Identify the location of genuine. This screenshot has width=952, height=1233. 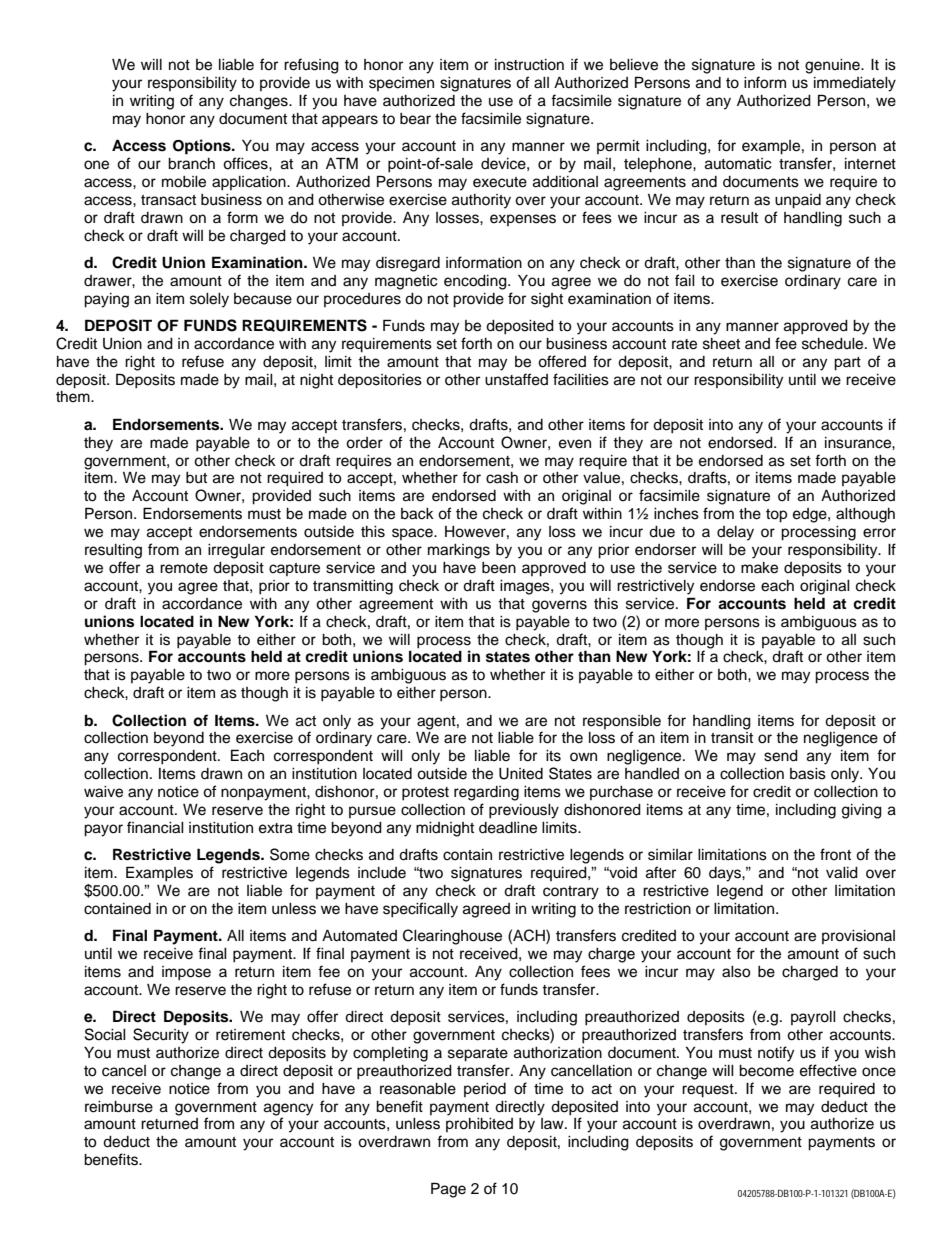
(833, 66).
